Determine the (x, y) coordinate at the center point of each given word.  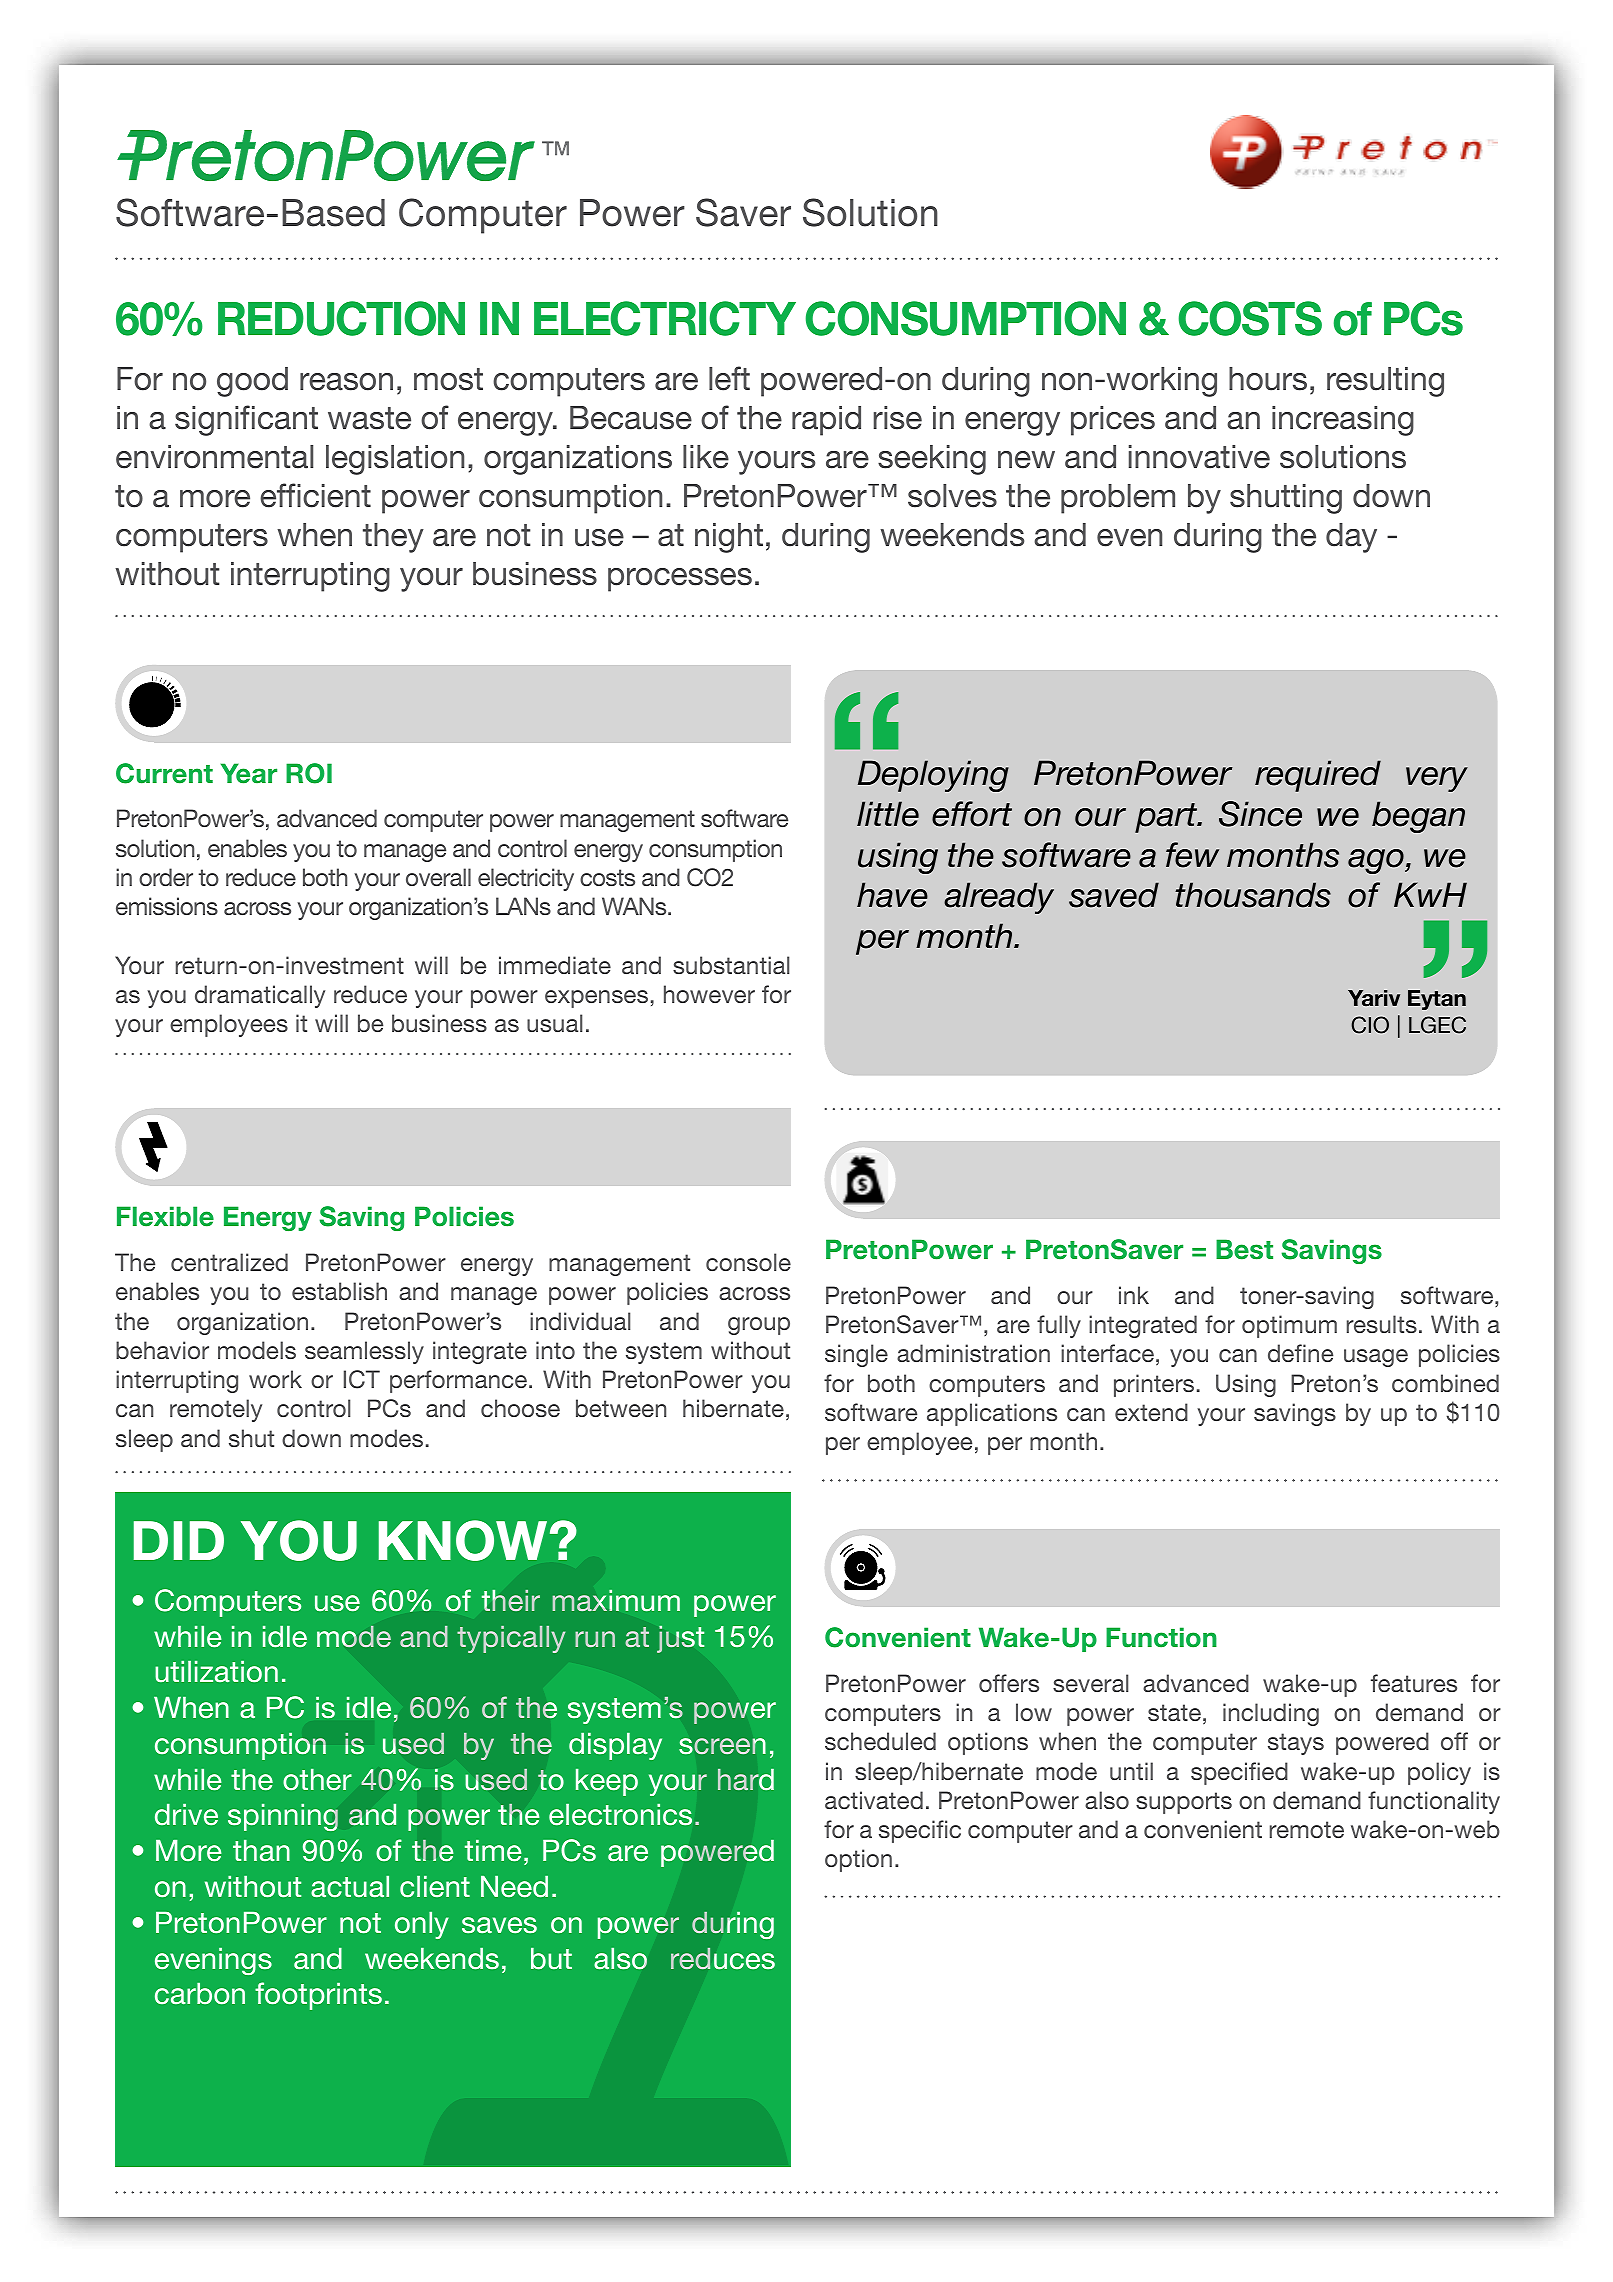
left (729, 378)
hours (1268, 379)
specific (920, 1831)
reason (346, 382)
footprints (318, 1996)
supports (1184, 1803)
